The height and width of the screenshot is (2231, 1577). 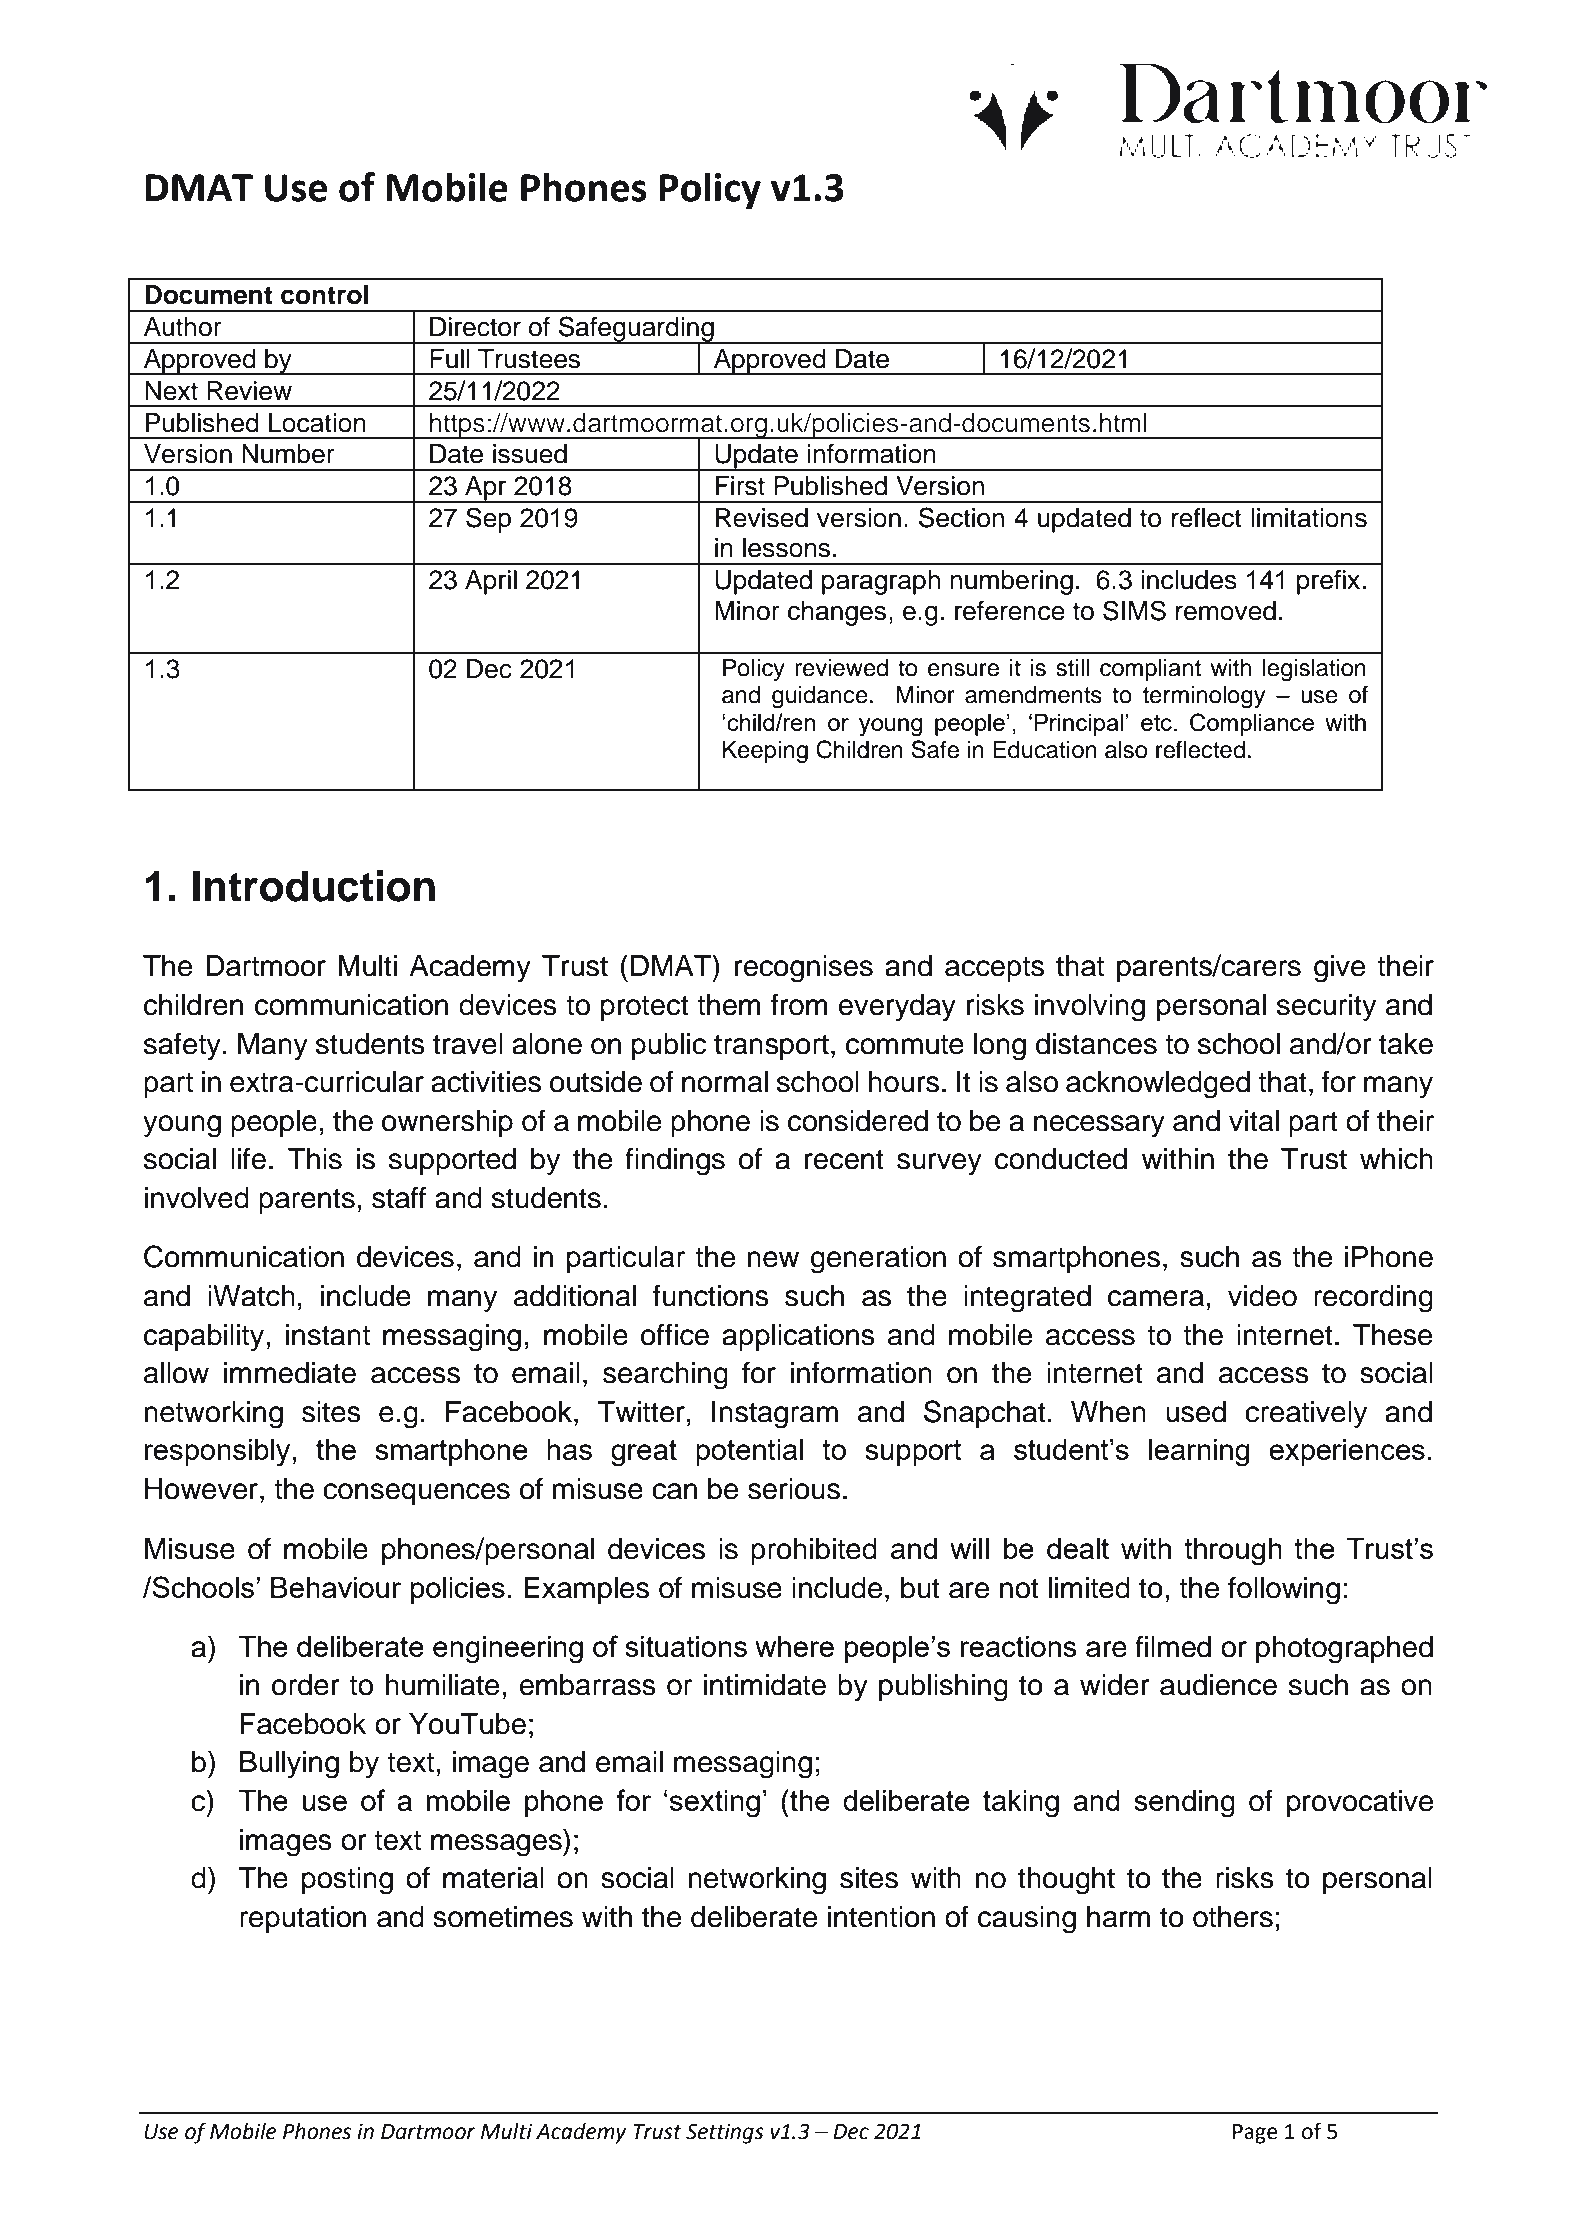 I want to click on This, so click(x=315, y=1159).
